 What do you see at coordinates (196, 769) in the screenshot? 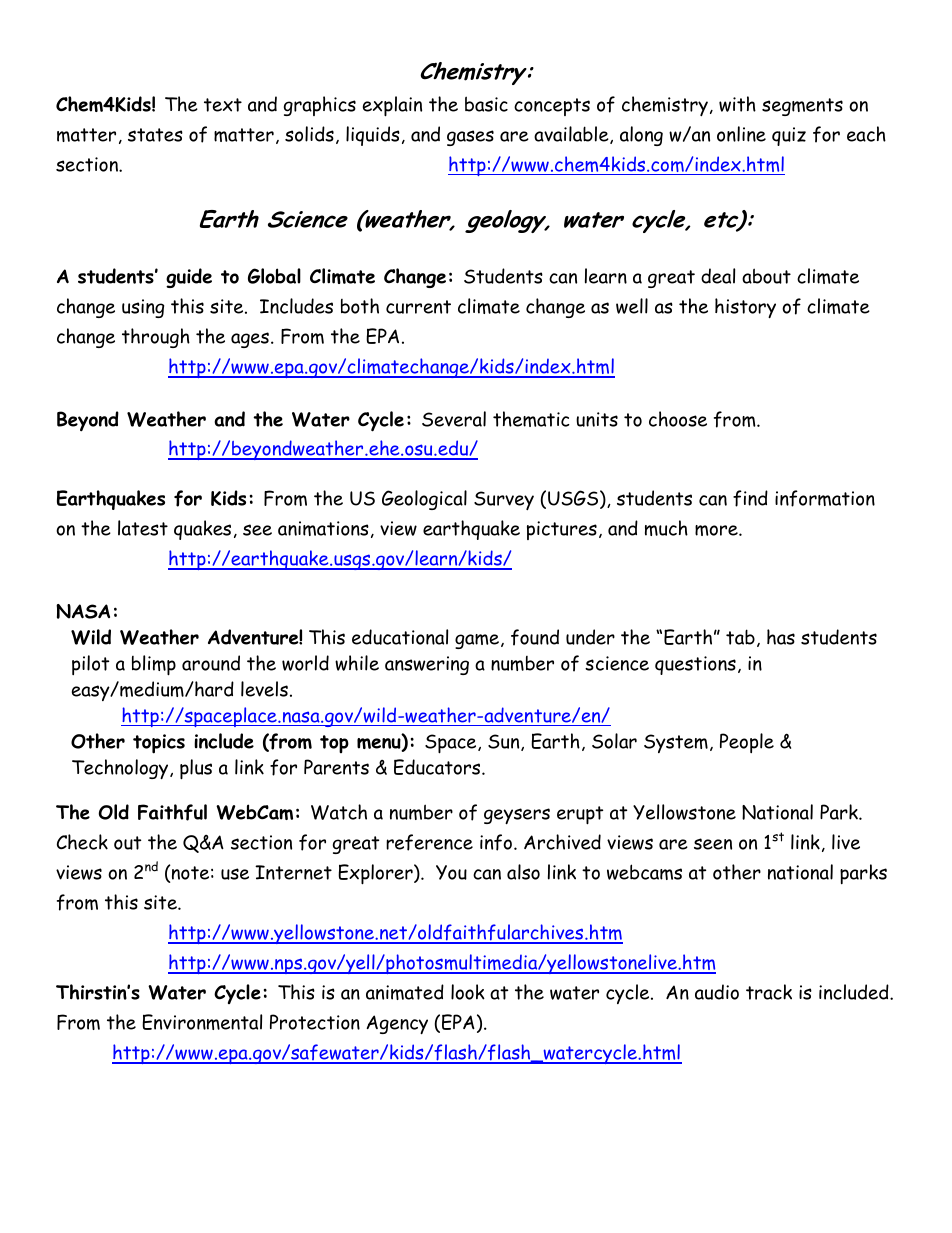
I see `plus` at bounding box center [196, 769].
